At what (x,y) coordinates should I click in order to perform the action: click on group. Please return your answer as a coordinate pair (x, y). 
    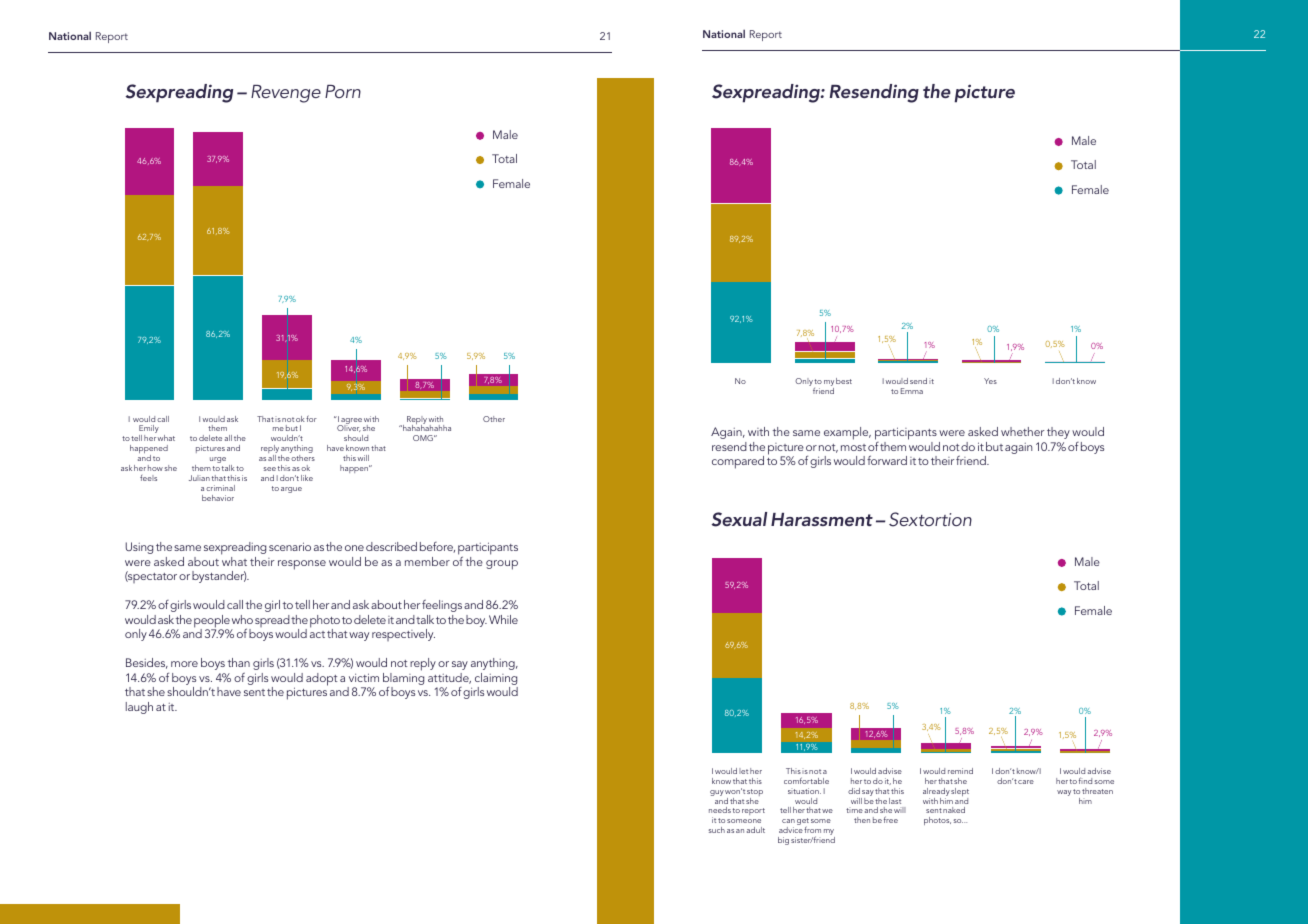
    Looking at the image, I should click on (502, 565).
